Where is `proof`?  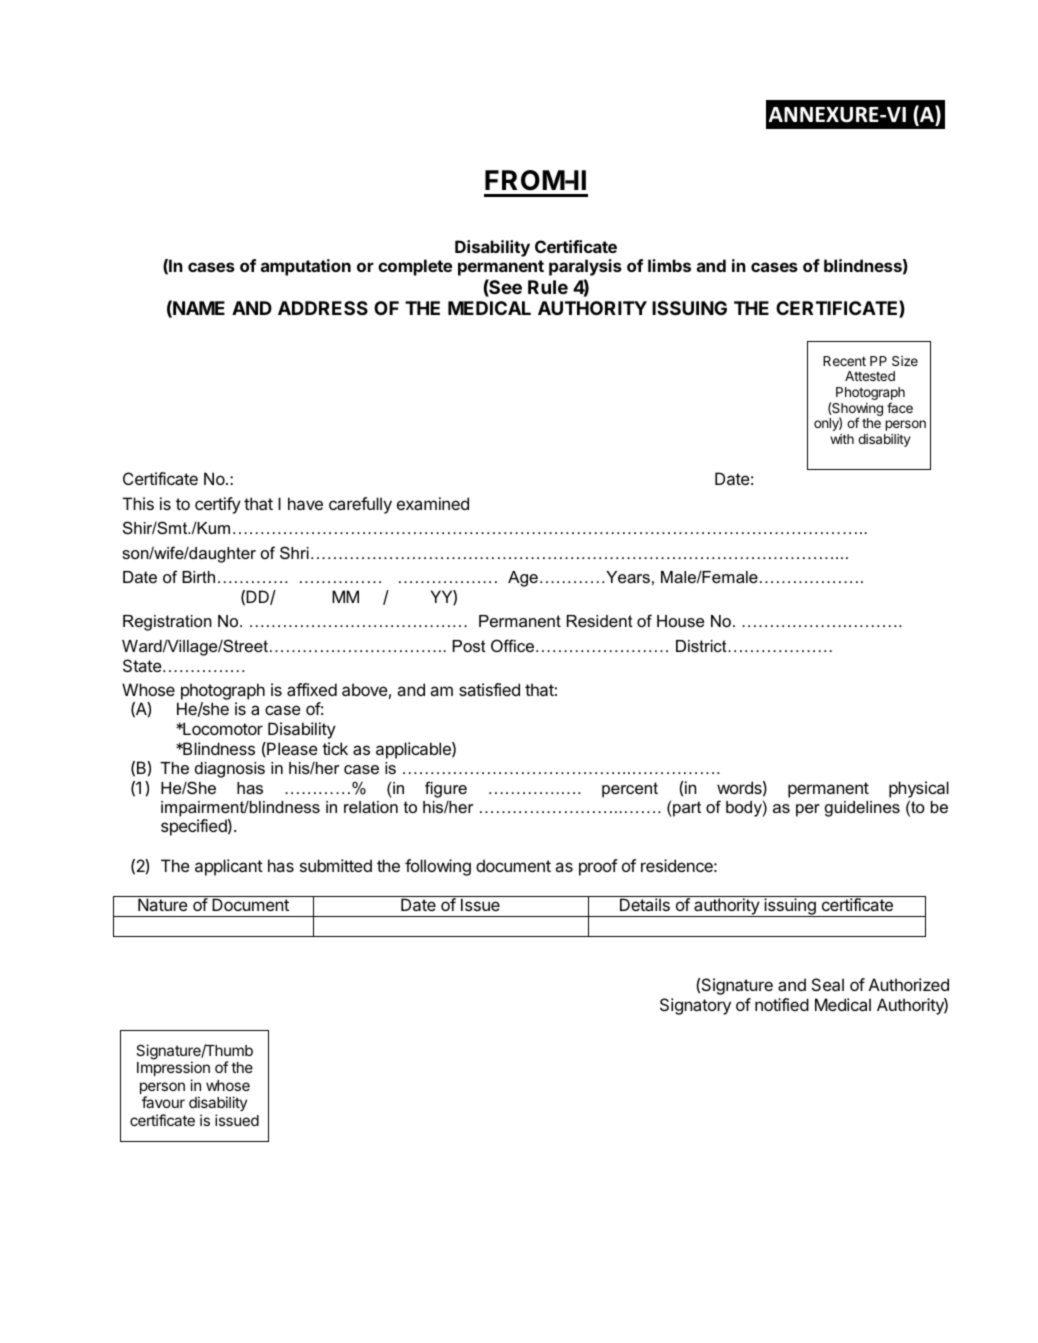 proof is located at coordinates (598, 867).
